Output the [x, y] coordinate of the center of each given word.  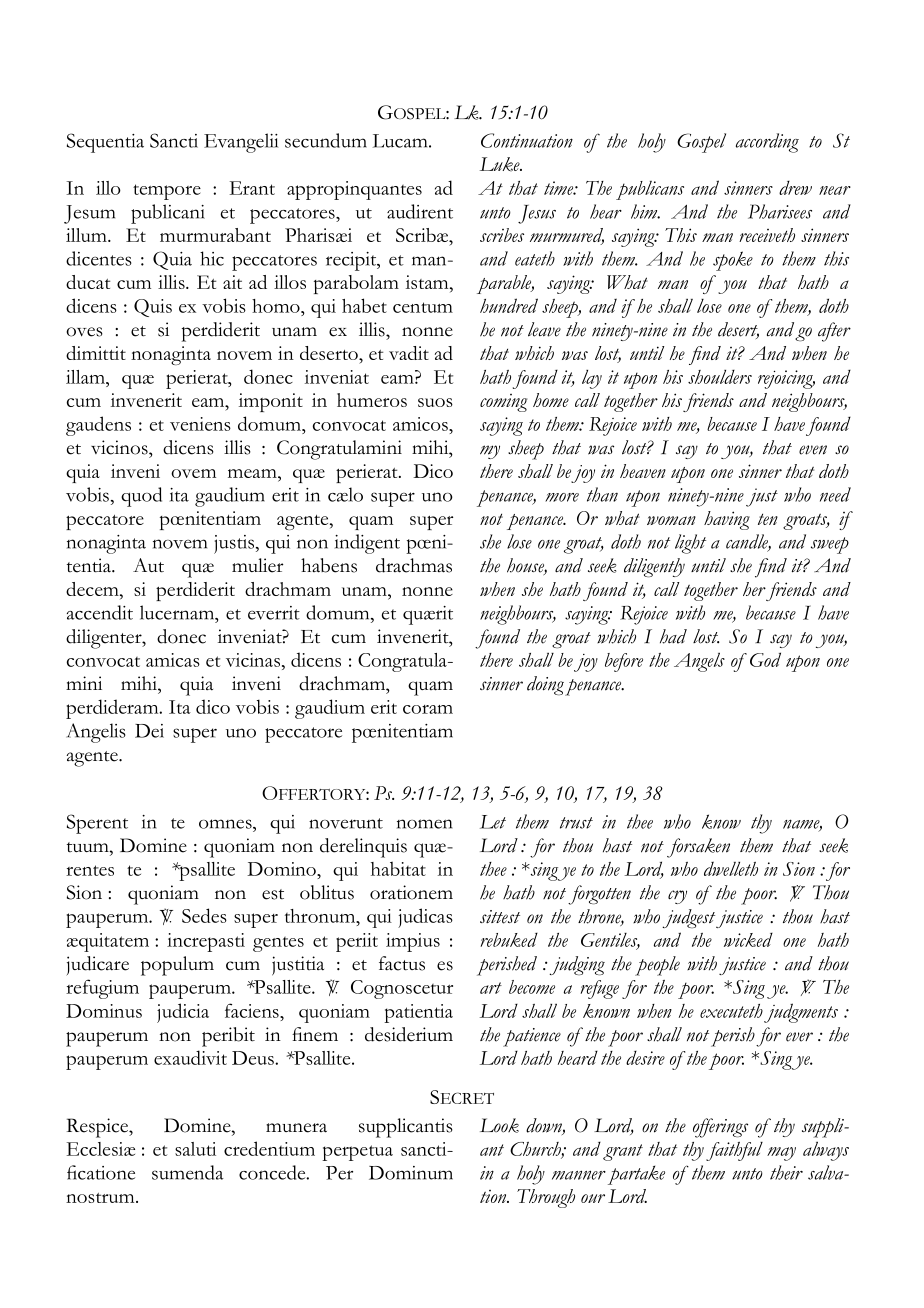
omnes [226, 824]
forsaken [698, 848]
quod [141, 497]
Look [499, 1125]
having [727, 520]
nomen [425, 824]
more [562, 497]
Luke [501, 164]
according [767, 143]
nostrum [101, 1198]
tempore [167, 192]
